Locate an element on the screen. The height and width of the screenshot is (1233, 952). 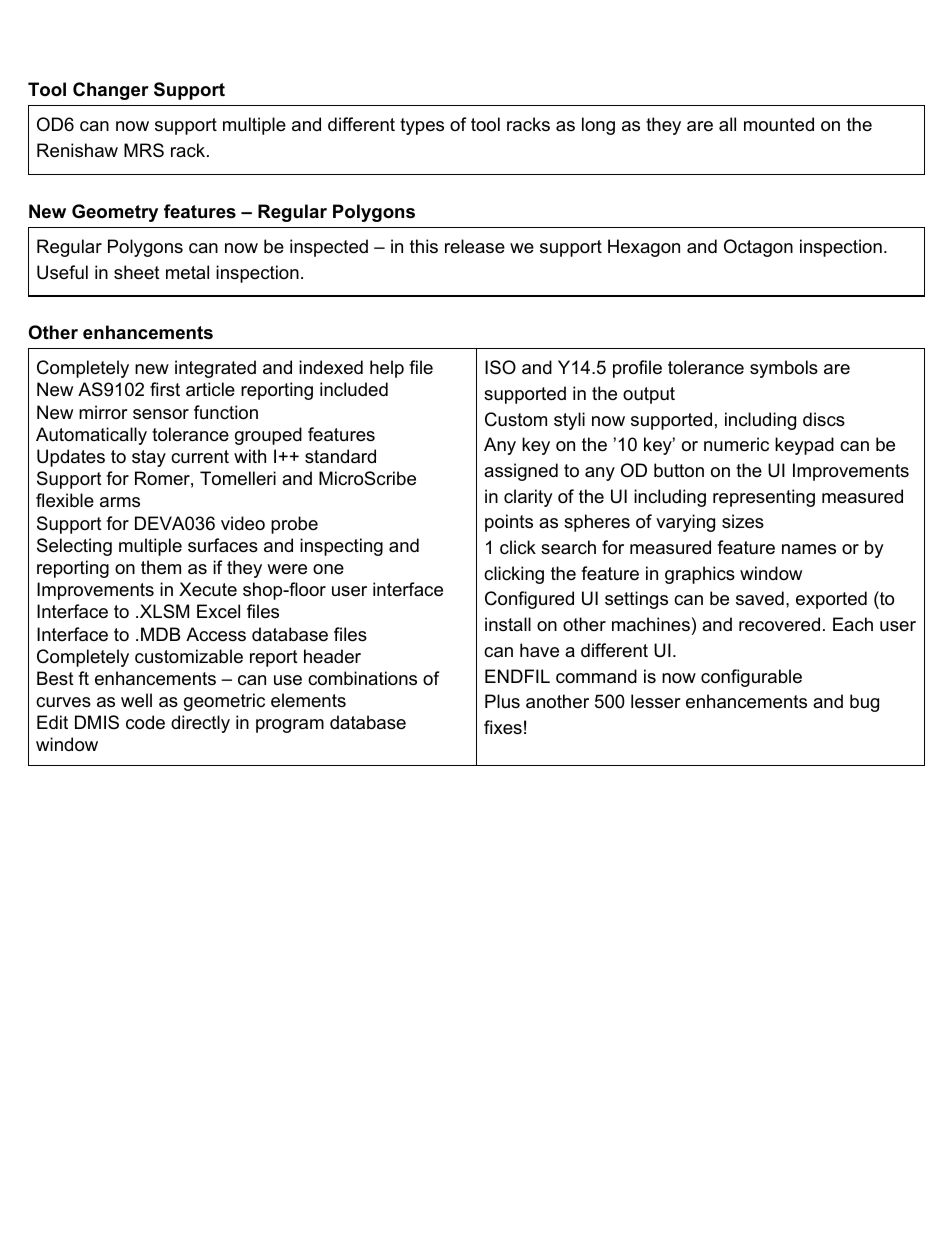
sensor is located at coordinates (161, 414).
